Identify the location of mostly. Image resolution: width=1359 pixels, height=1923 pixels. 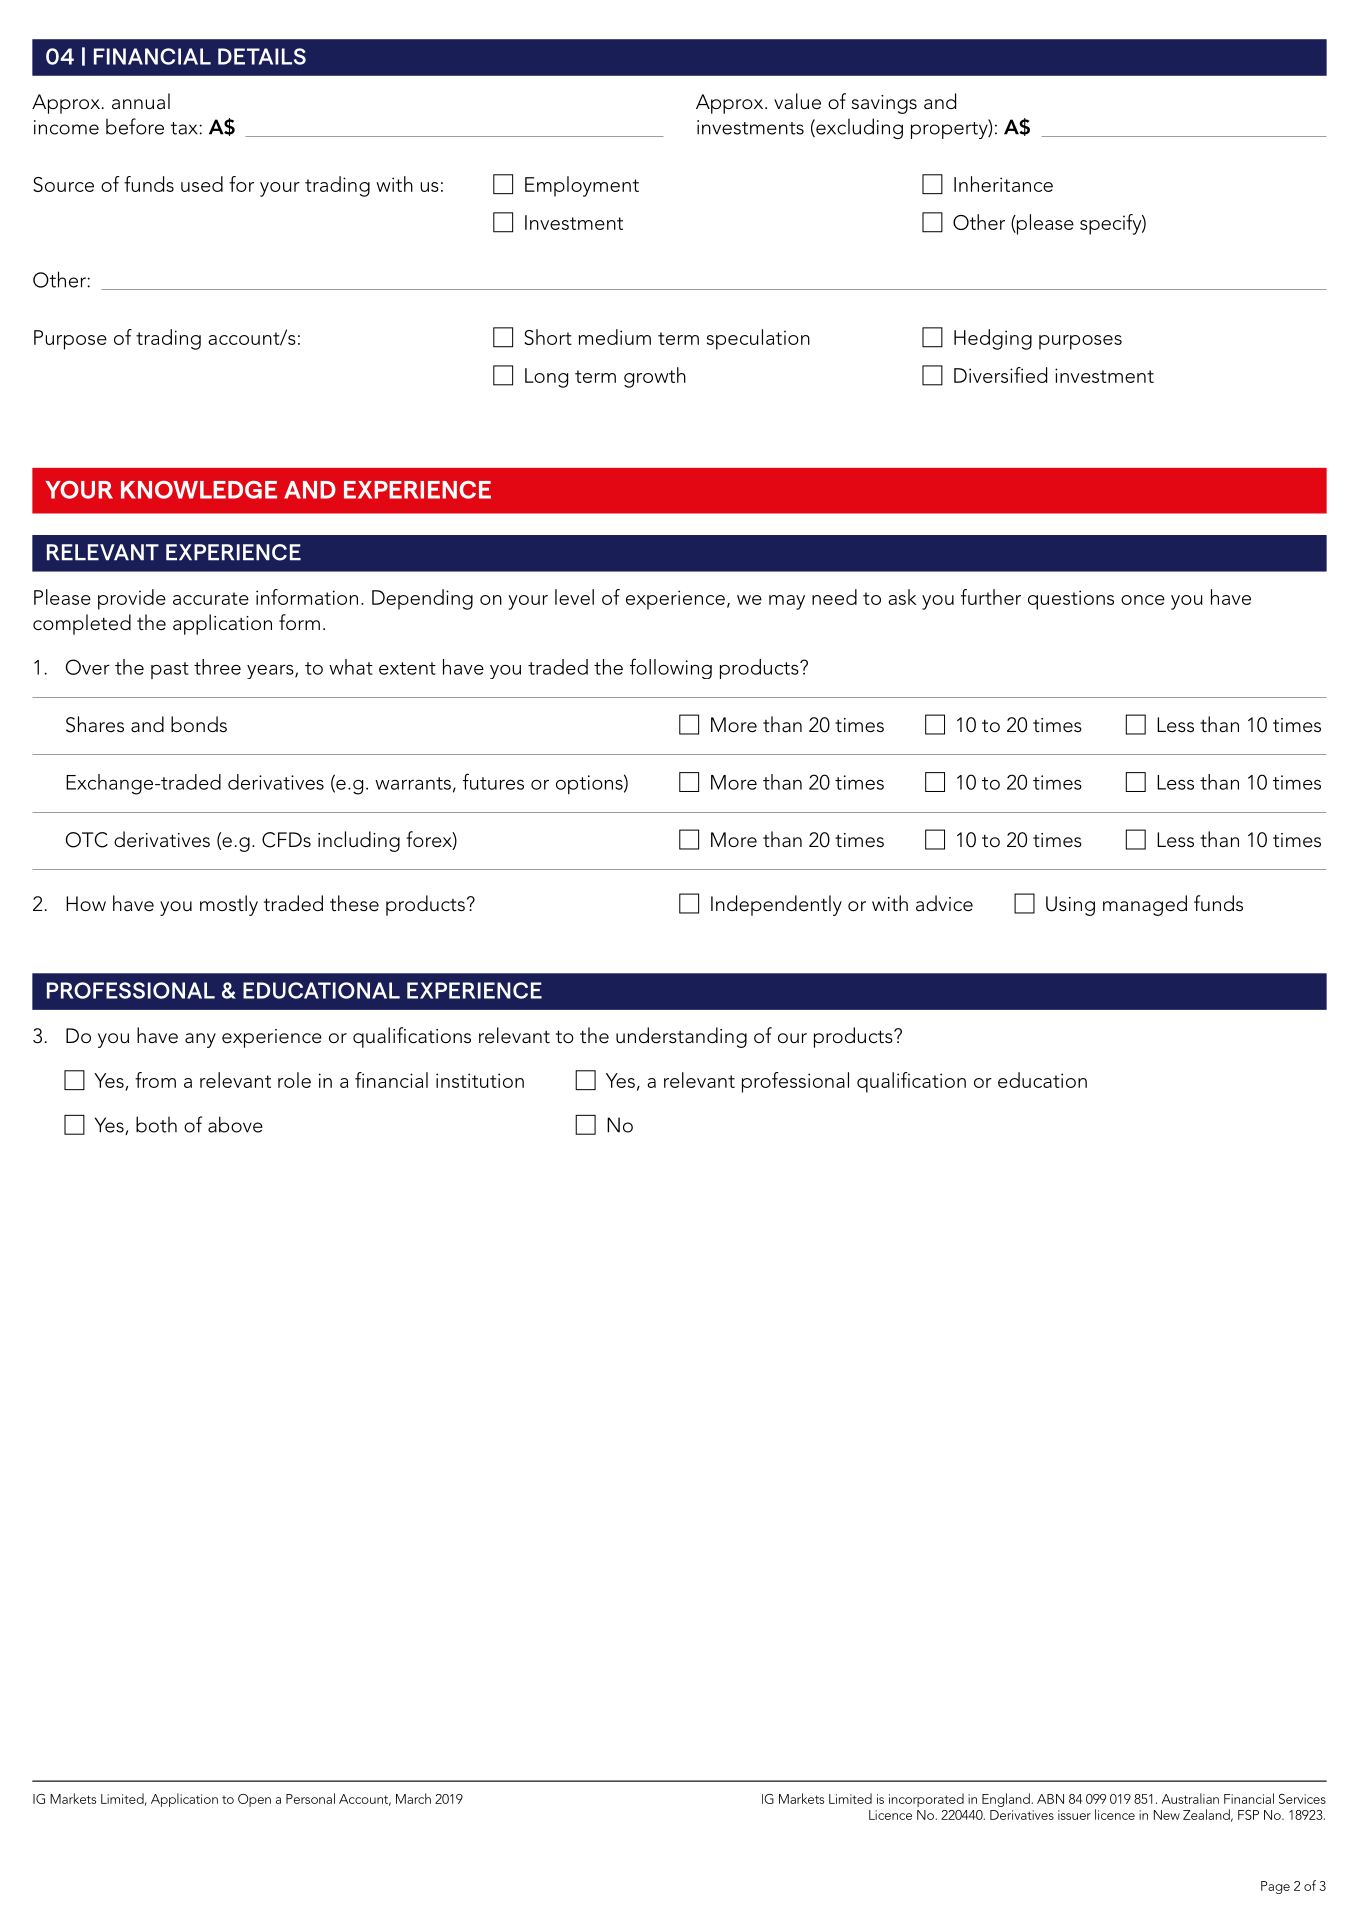
(229, 905).
